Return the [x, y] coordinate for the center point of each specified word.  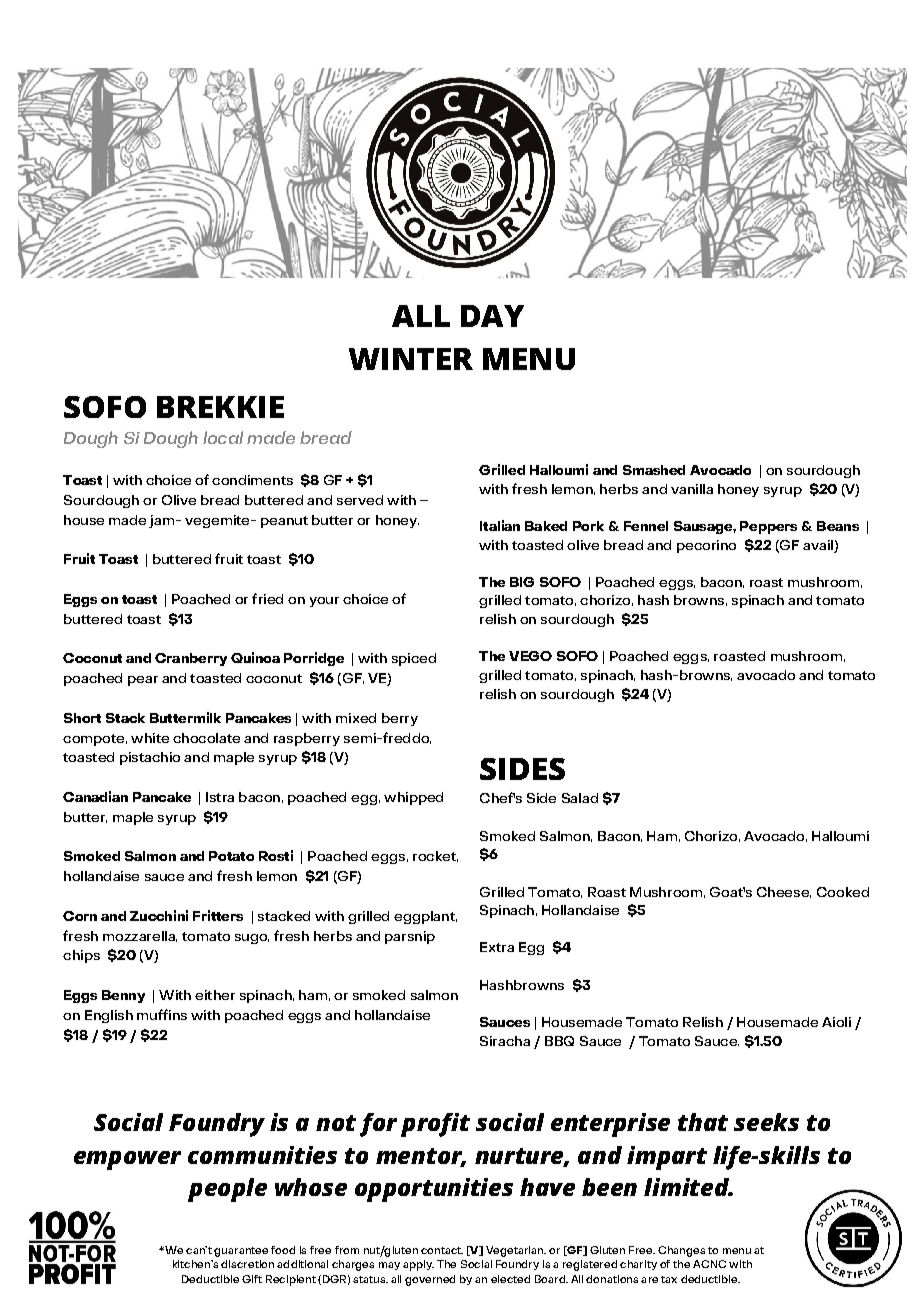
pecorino [706, 546]
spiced [414, 659]
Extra [497, 947]
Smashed [654, 470]
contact [442, 1250]
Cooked [843, 892]
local [223, 437]
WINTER [411, 359]
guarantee [241, 1252]
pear [143, 681]
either [215, 995]
